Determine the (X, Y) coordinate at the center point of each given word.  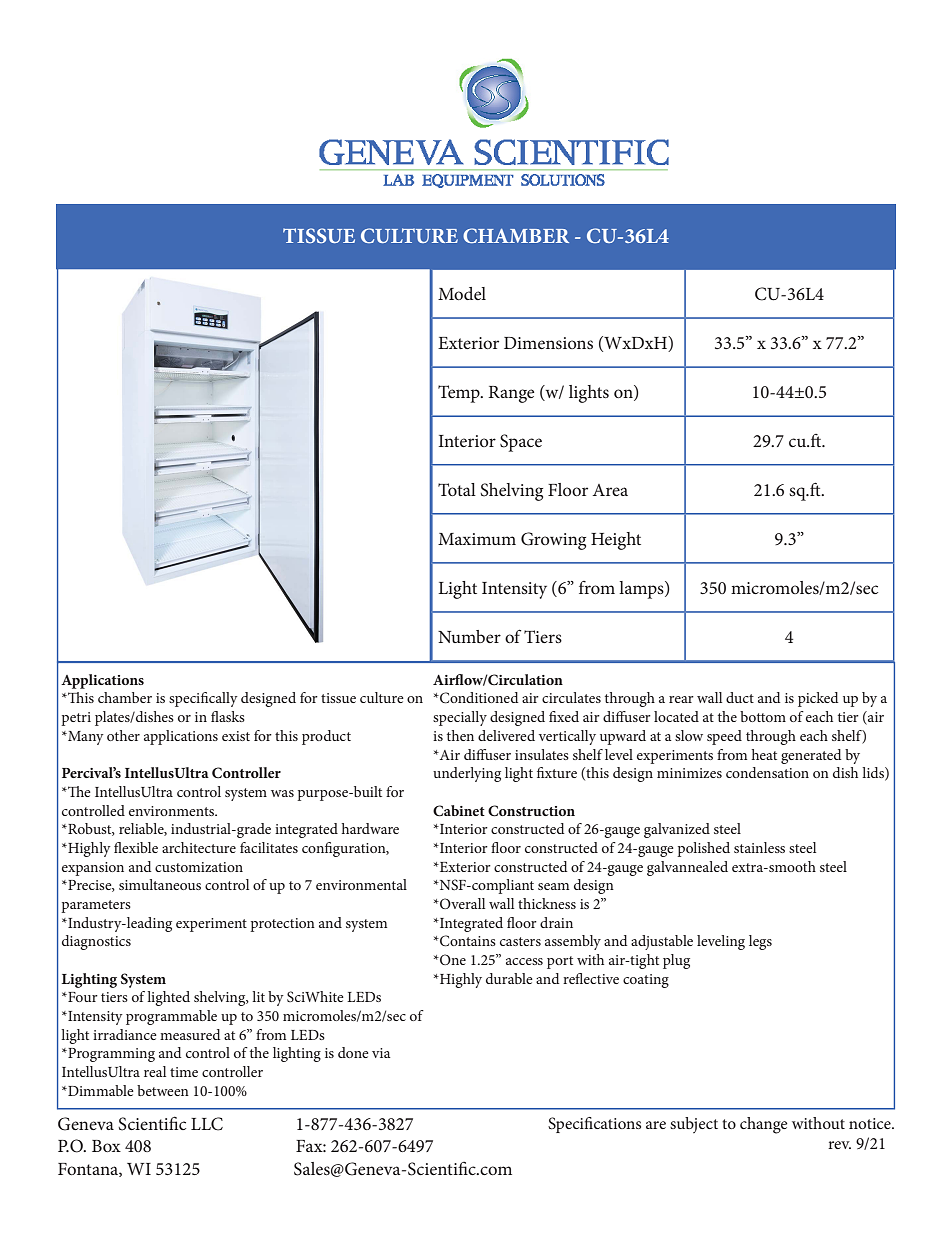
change (764, 1125)
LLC (207, 1124)
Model (462, 293)
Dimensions (548, 343)
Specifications (594, 1125)
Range (511, 394)
